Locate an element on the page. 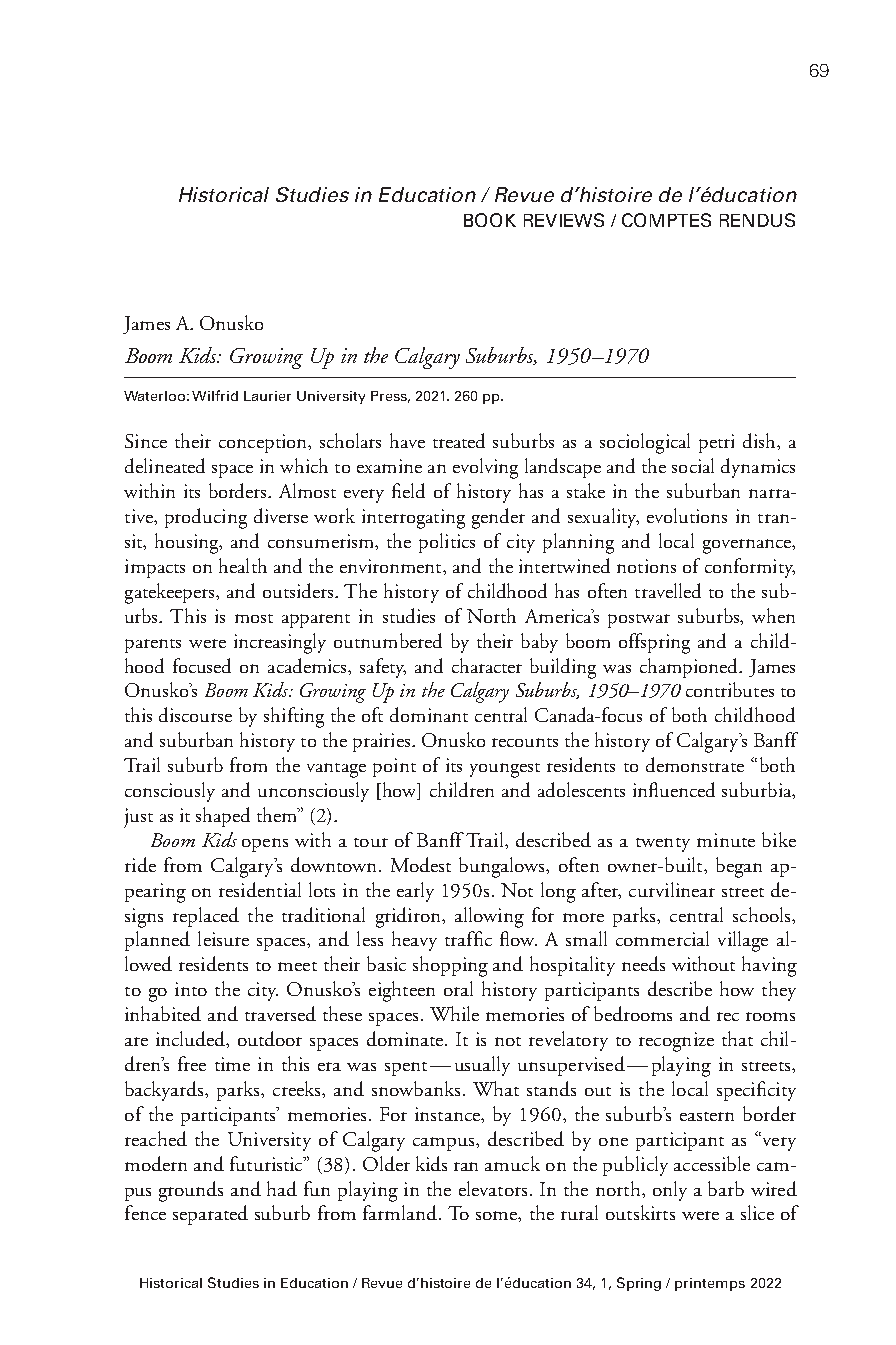 Image resolution: width=896 pixels, height=1345 pixels. recognize is located at coordinates (676, 1042).
